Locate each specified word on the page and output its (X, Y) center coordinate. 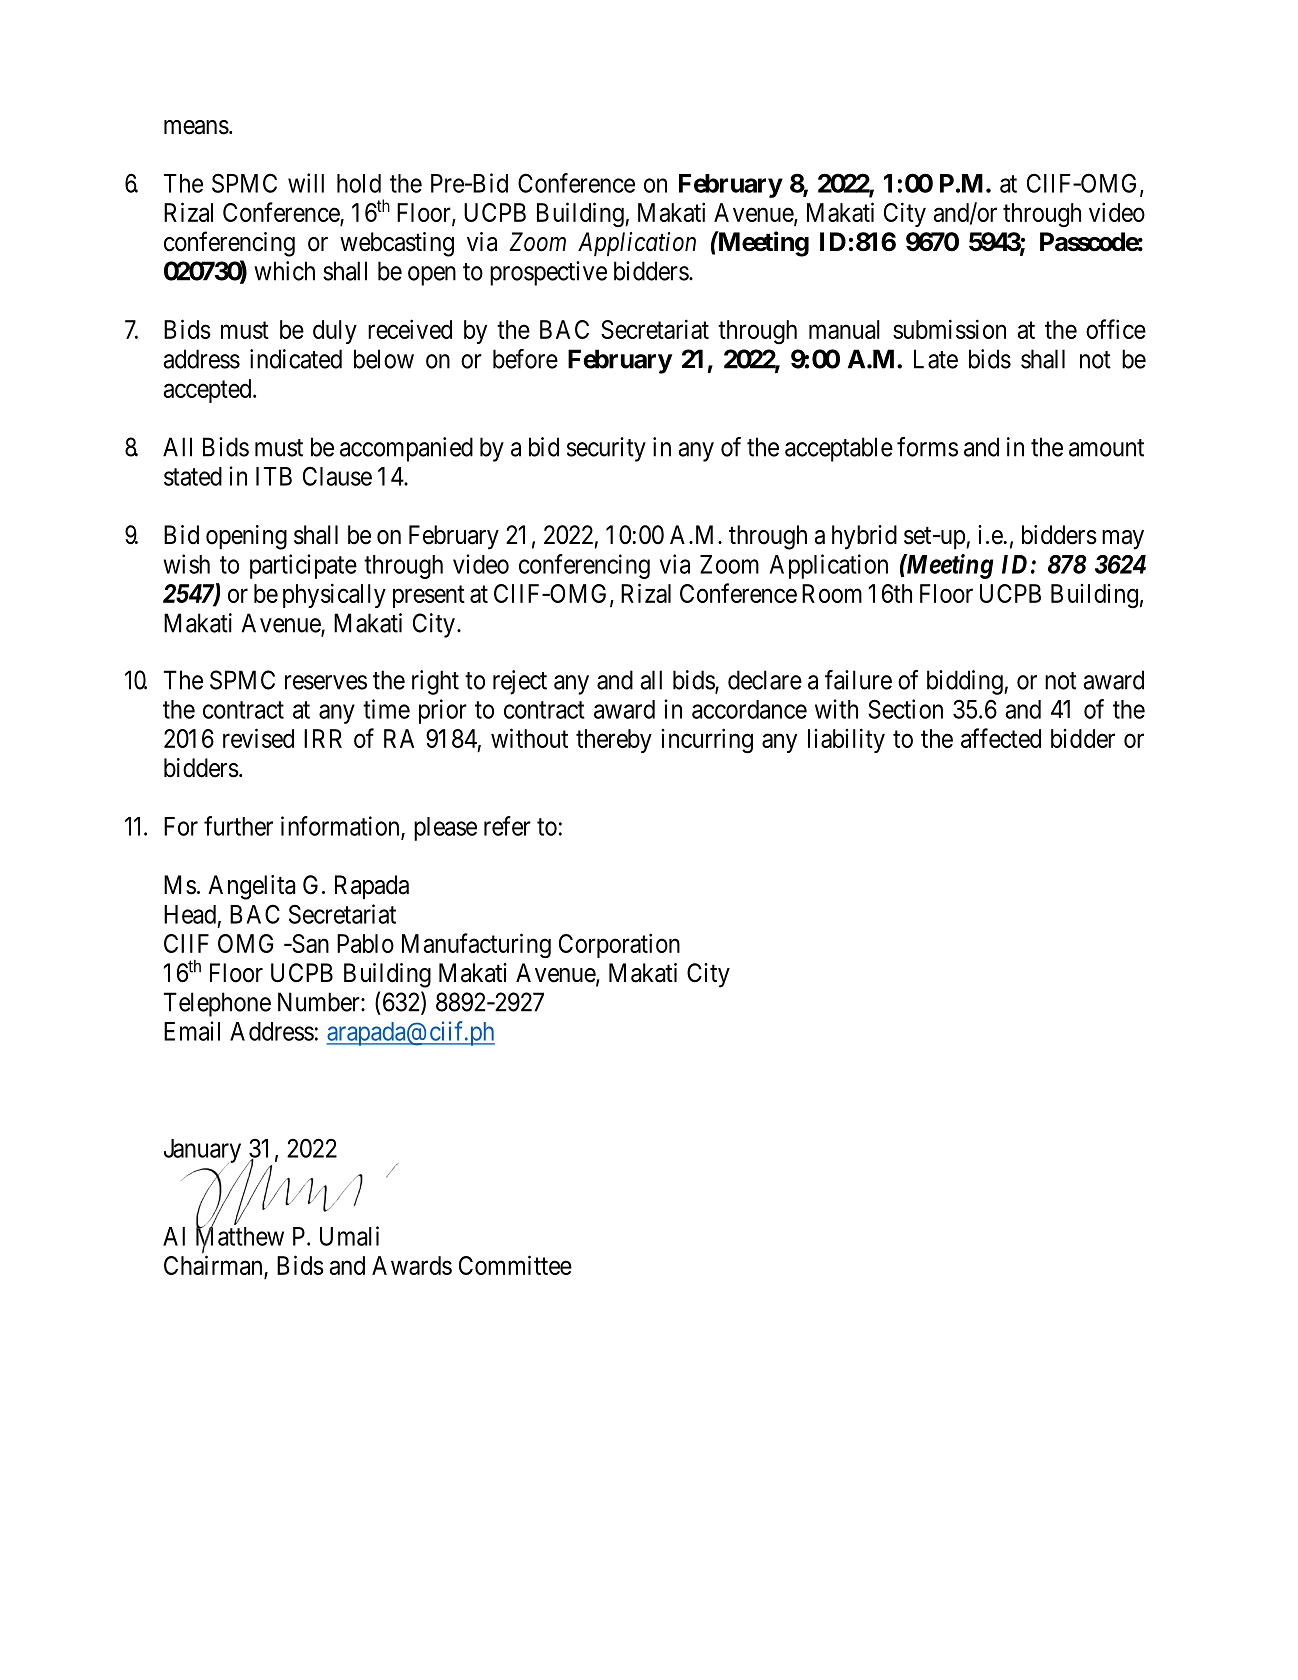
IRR (323, 738)
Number (320, 1002)
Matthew (240, 1237)
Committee (515, 1265)
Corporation (619, 945)
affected (1001, 738)
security (606, 449)
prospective (548, 273)
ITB (274, 476)
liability (846, 740)
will (306, 183)
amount (1106, 448)
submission (949, 329)
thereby (614, 741)
